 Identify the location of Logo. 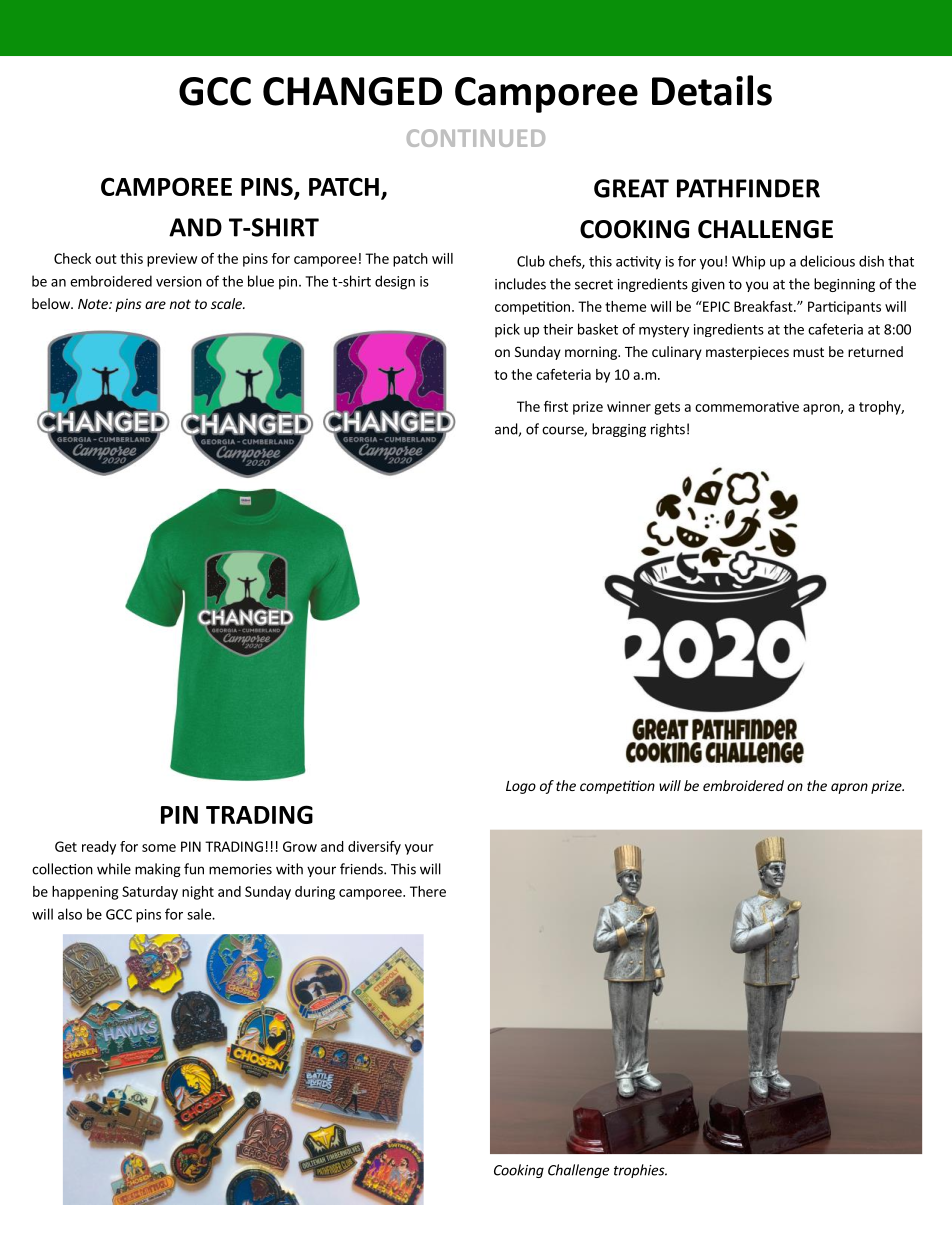
(521, 787).
